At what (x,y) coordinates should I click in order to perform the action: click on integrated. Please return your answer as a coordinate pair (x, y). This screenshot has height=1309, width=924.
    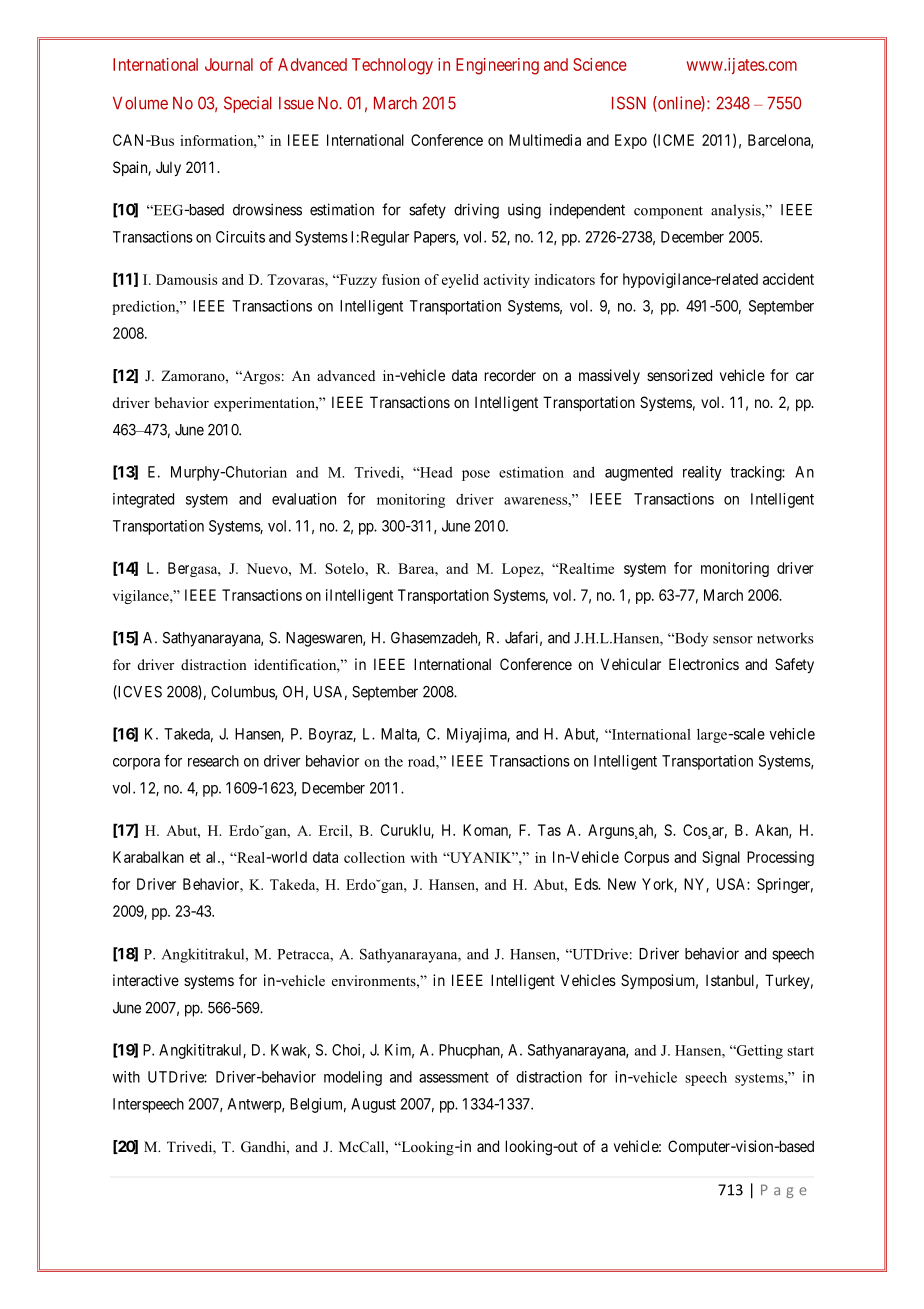
    Looking at the image, I should click on (143, 500).
